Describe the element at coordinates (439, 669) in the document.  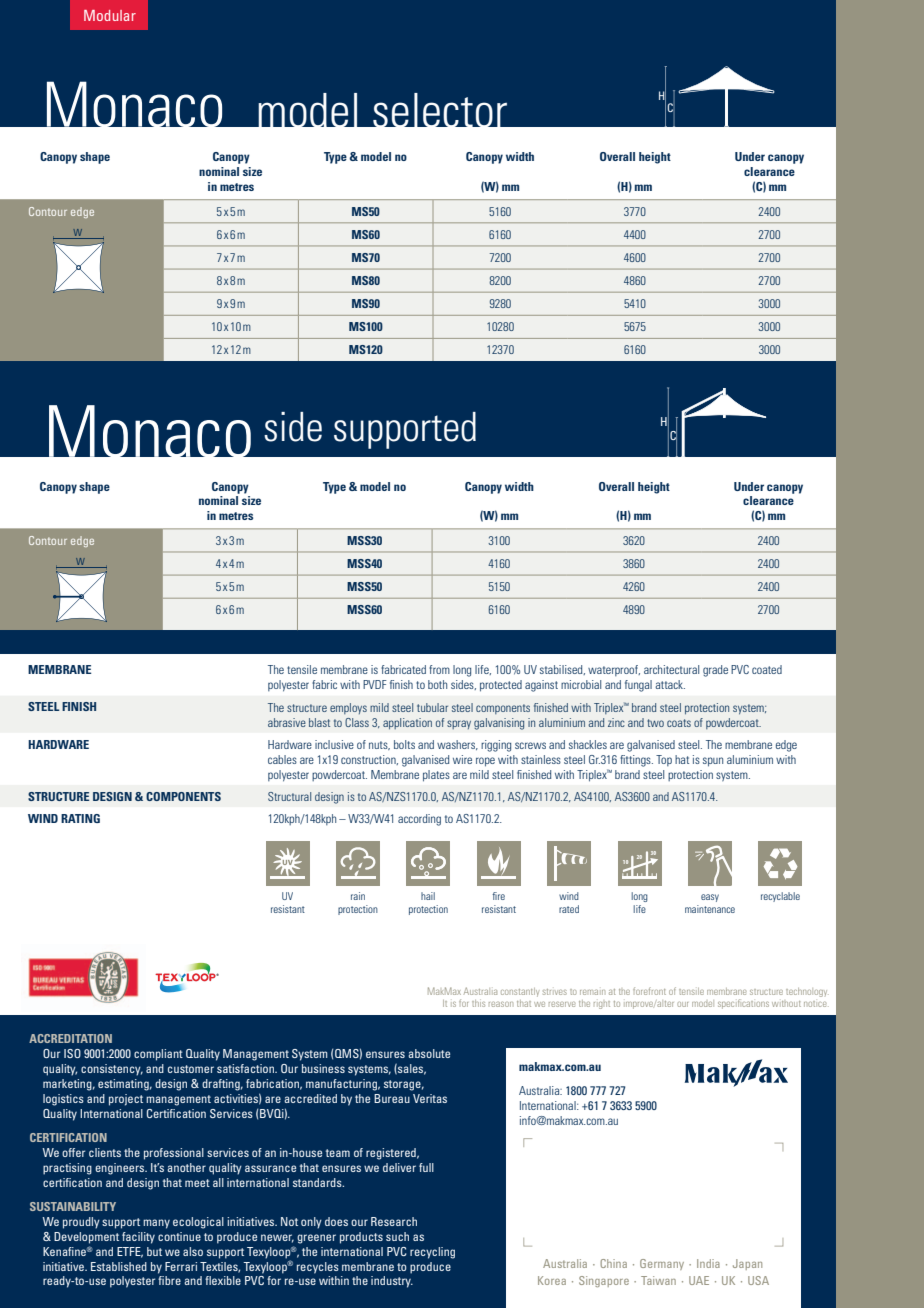
I see `from` at that location.
